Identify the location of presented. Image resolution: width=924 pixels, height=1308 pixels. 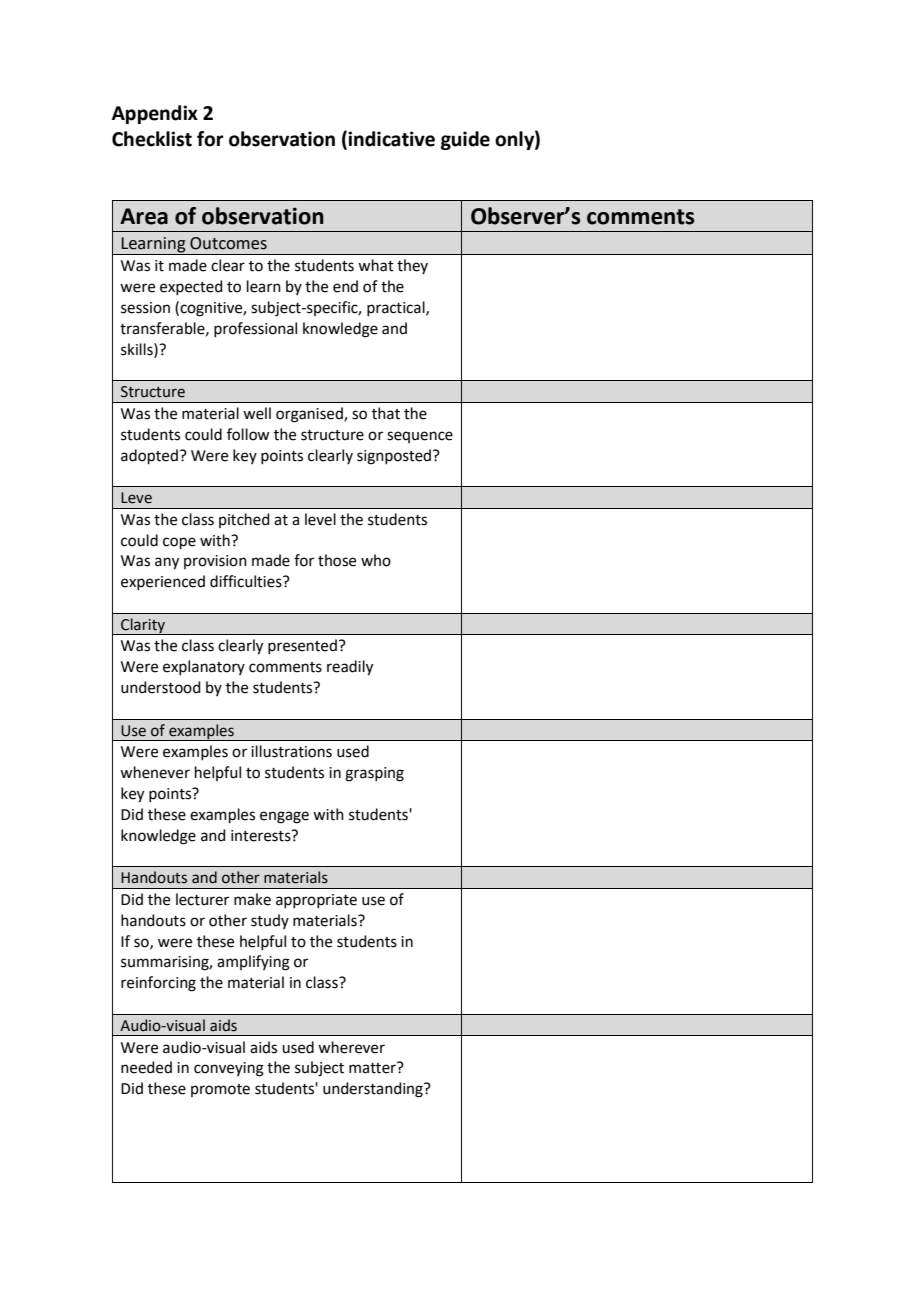
(302, 646).
